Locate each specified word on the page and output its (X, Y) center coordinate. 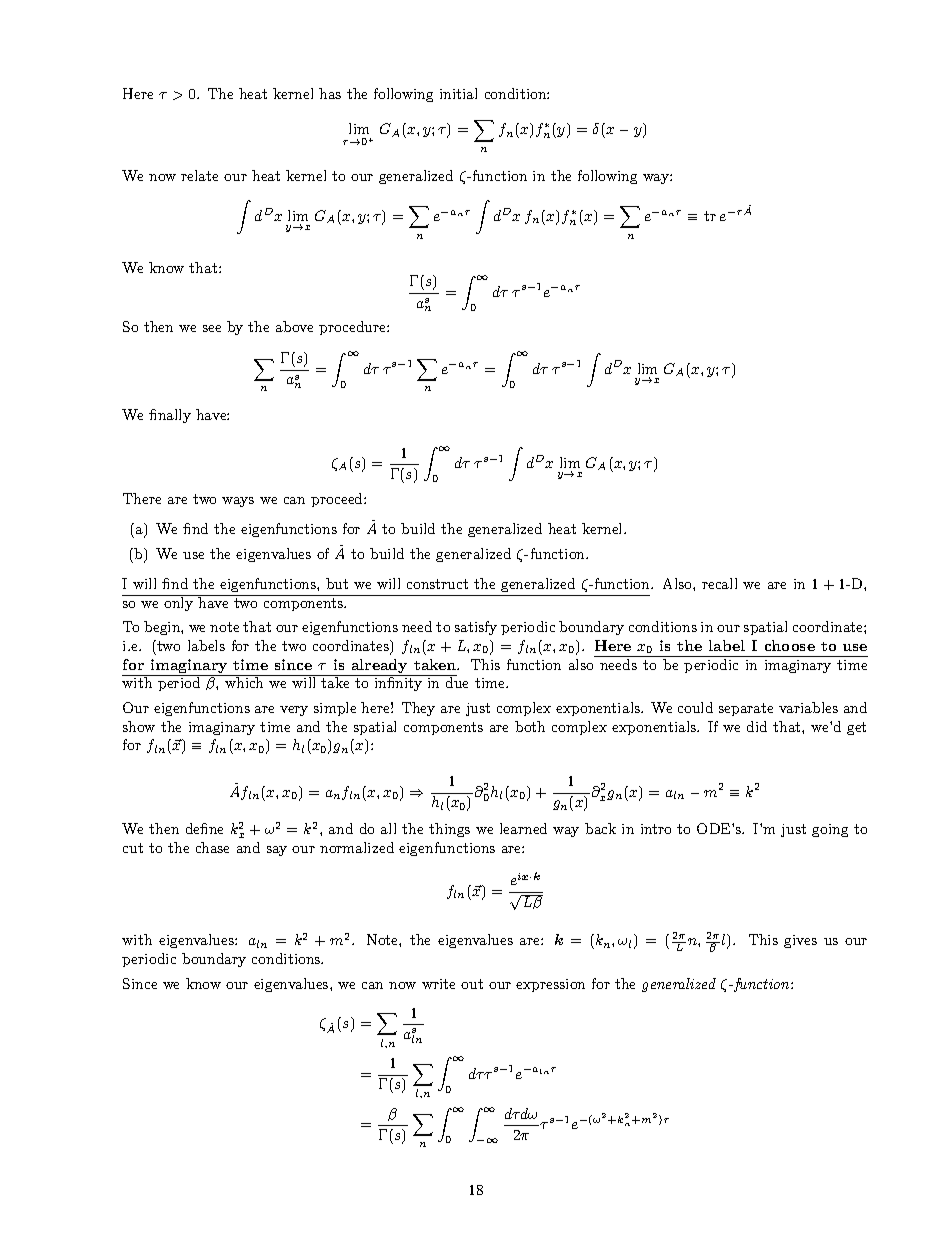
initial (458, 93)
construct (437, 584)
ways (238, 502)
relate (199, 175)
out (472, 984)
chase (212, 847)
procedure (353, 328)
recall (719, 583)
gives (800, 941)
